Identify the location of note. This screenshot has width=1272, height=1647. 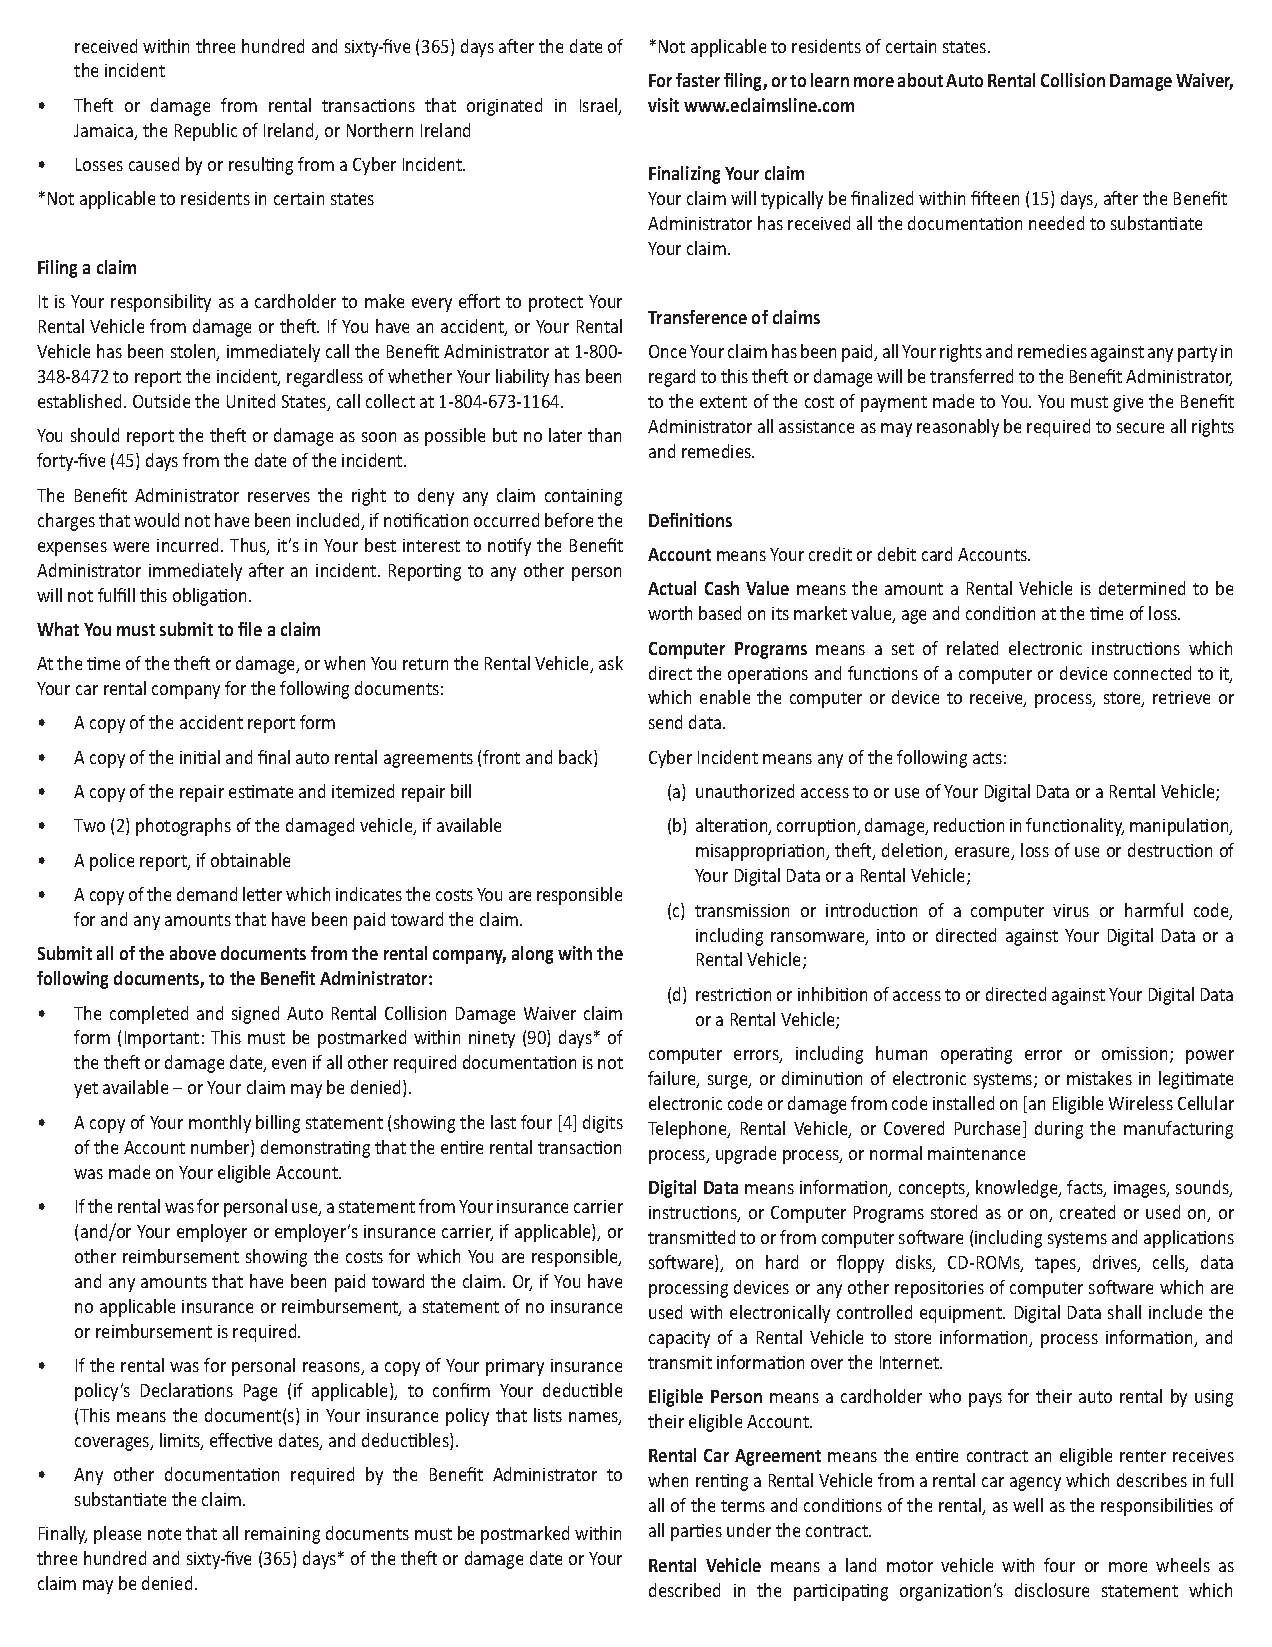
(164, 1534).
